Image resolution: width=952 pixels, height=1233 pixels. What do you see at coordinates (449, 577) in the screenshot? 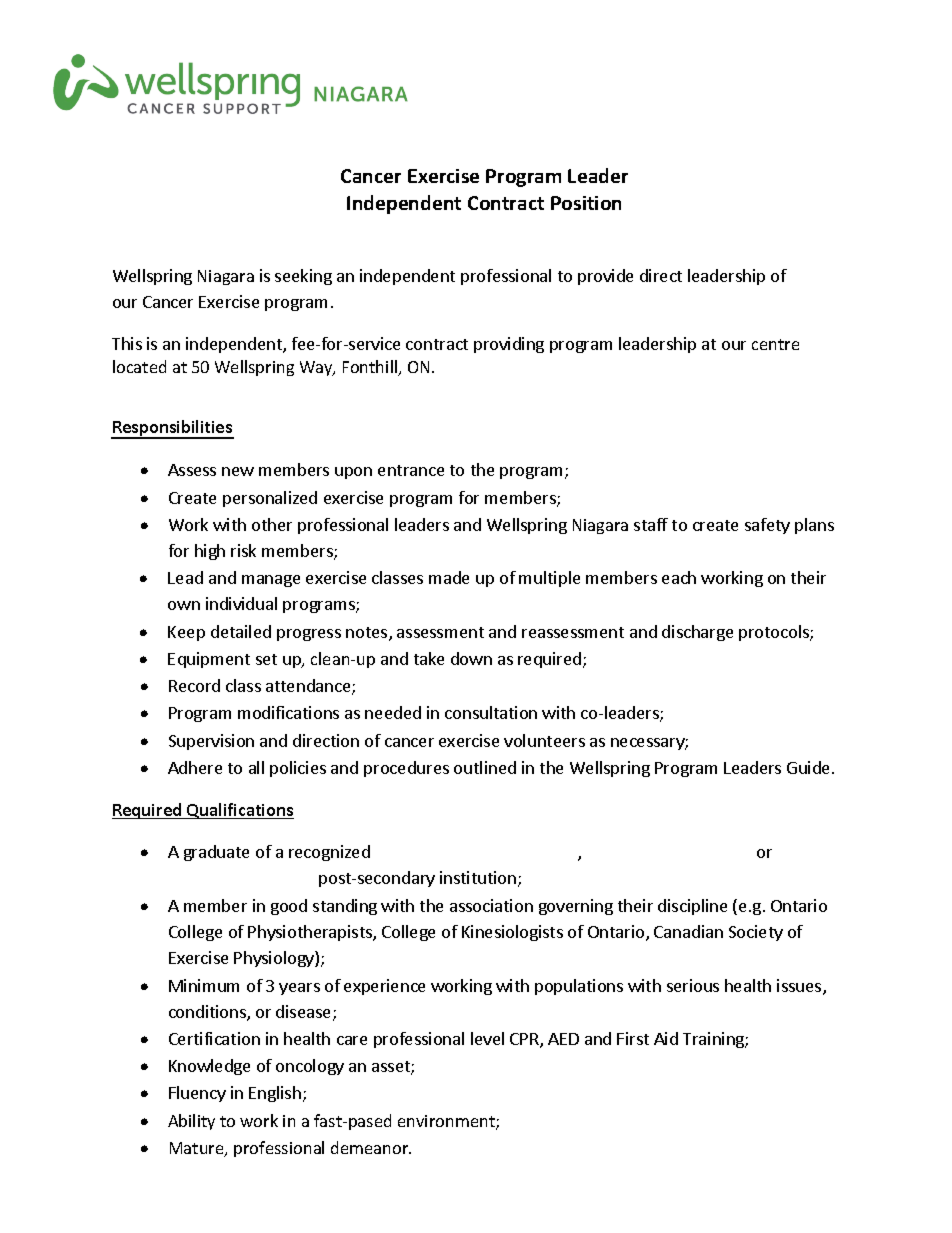
I see `made` at bounding box center [449, 577].
